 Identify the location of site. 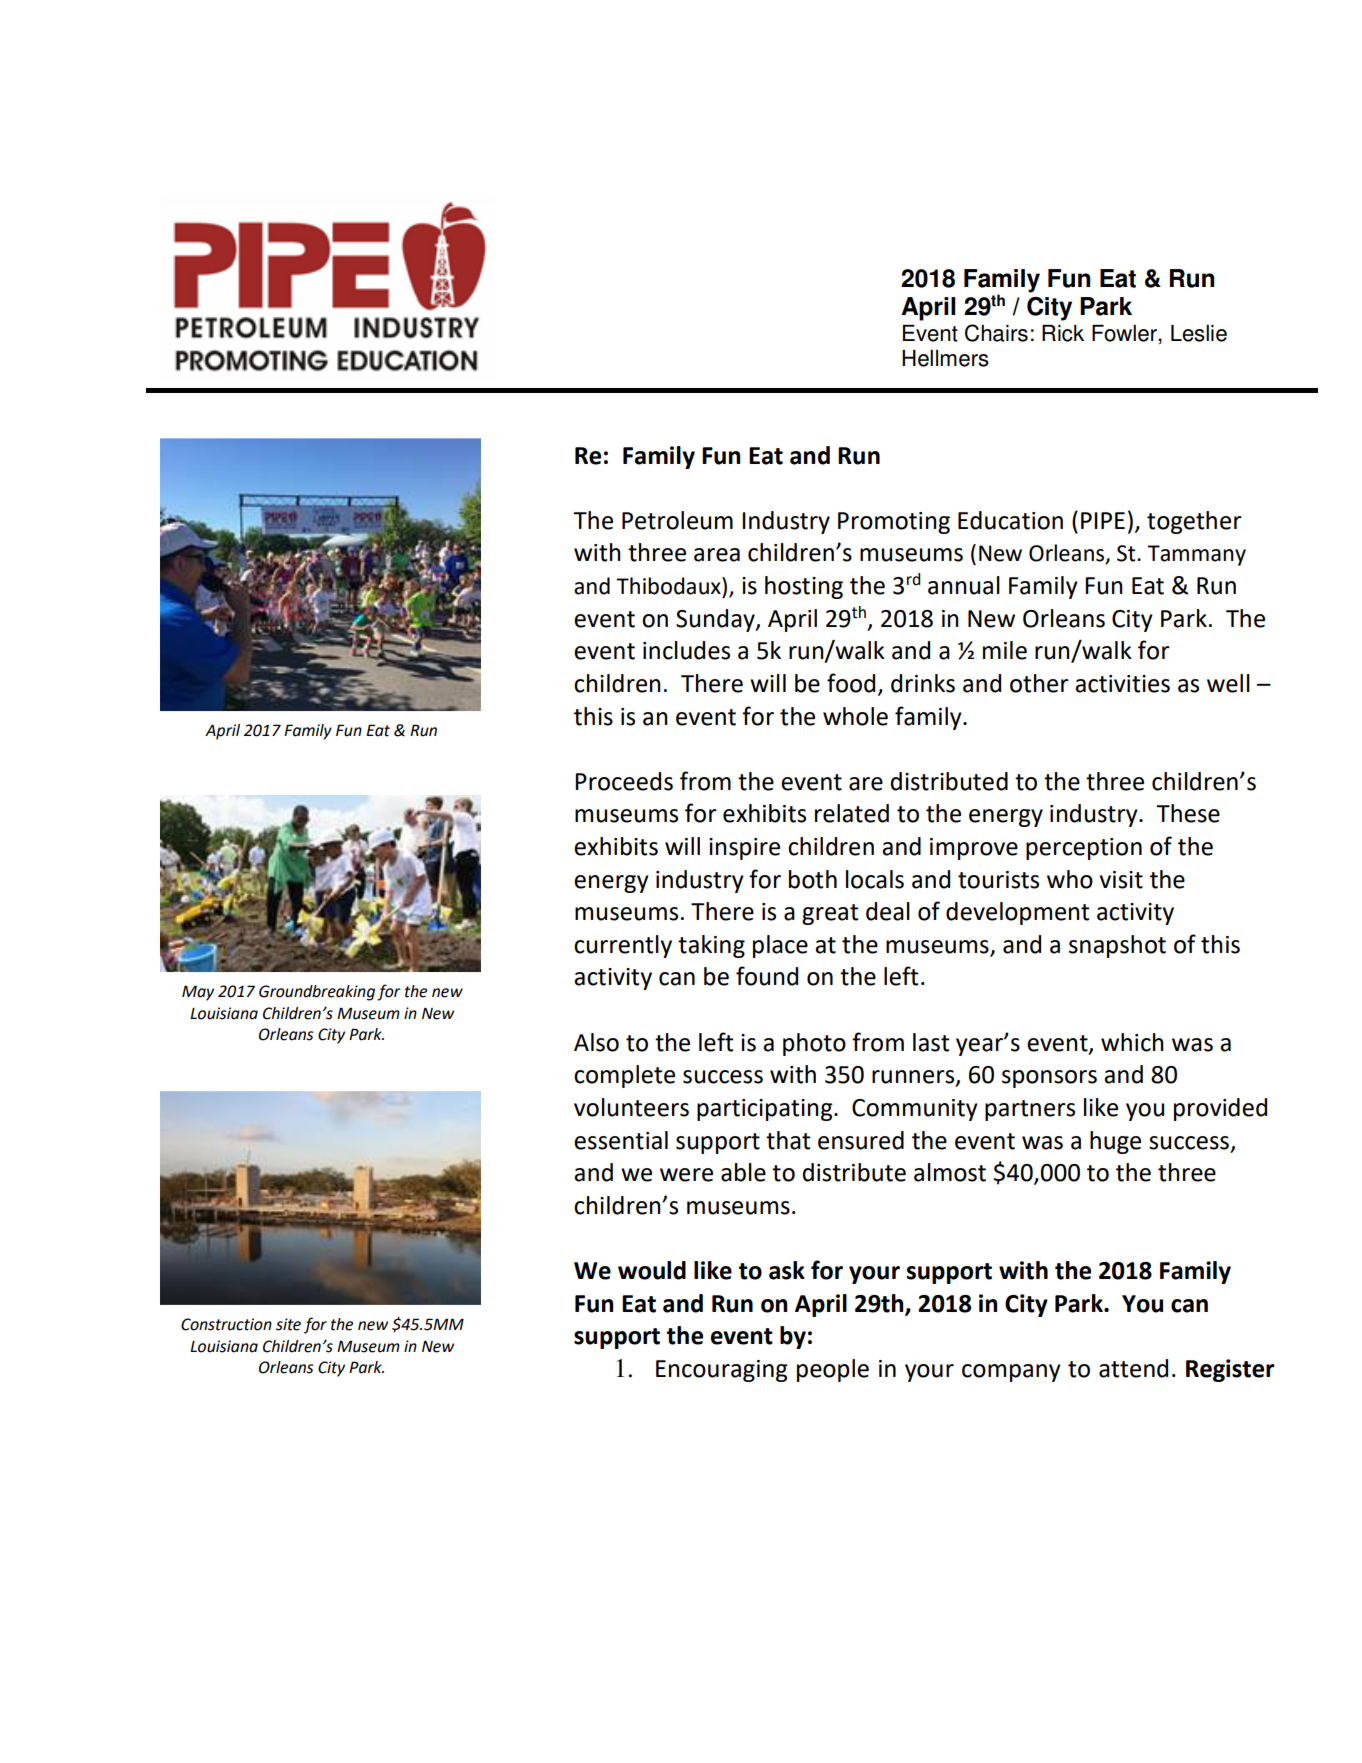
(288, 1324).
